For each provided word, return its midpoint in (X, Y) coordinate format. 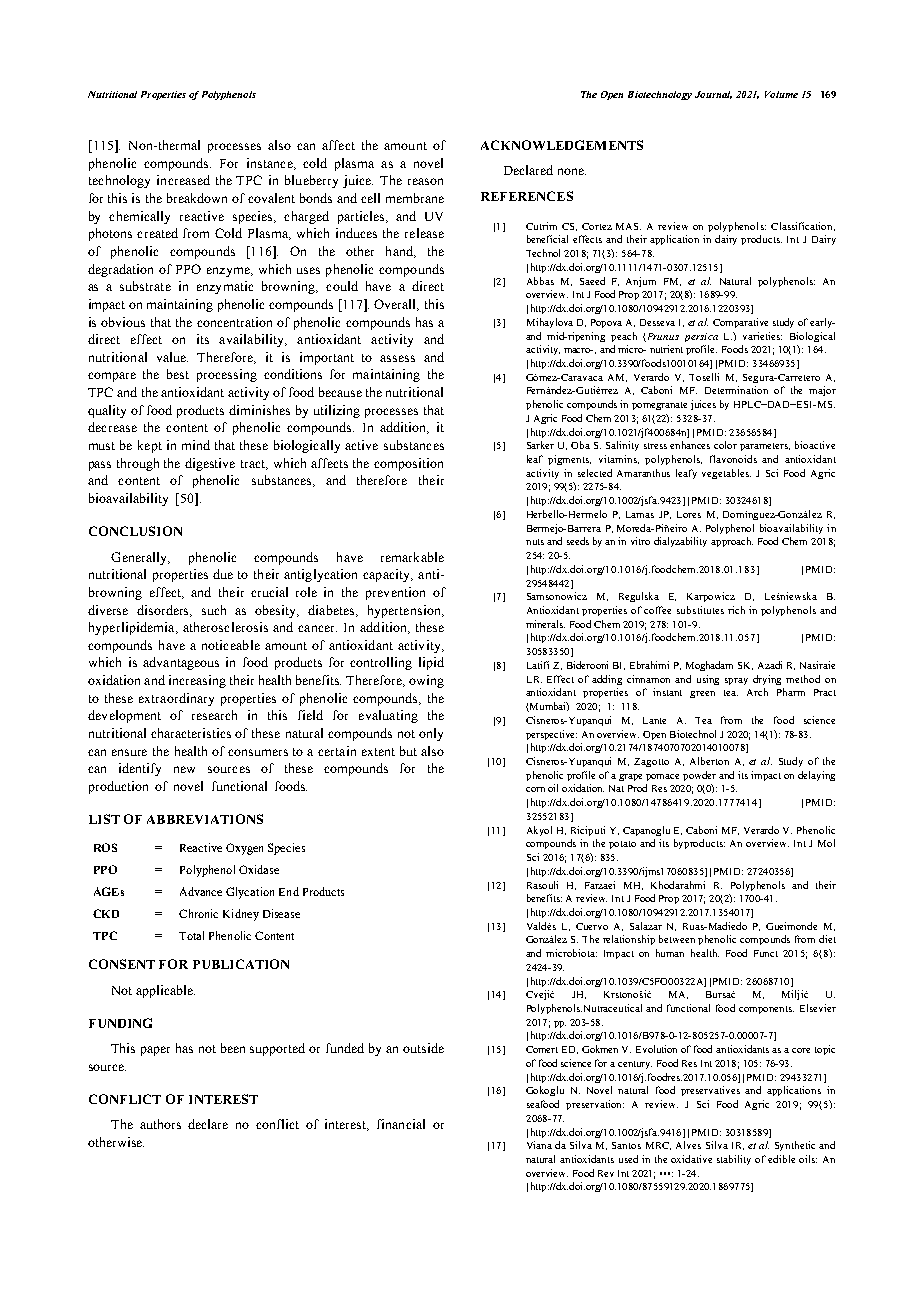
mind (196, 445)
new (184, 769)
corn (535, 789)
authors (160, 1124)
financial (401, 1124)
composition (408, 464)
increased (183, 180)
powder (699, 776)
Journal (713, 95)
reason (425, 181)
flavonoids (733, 459)
